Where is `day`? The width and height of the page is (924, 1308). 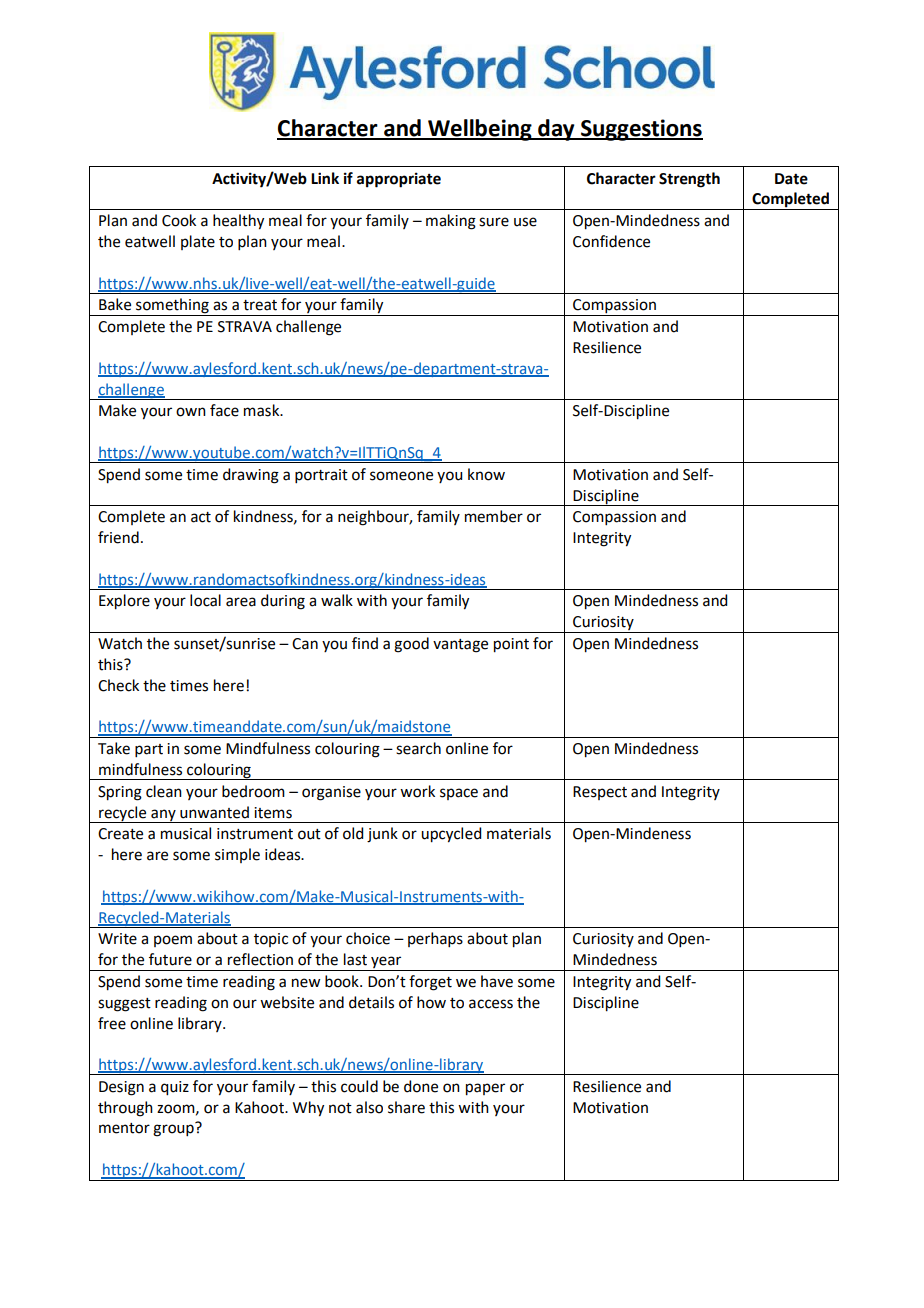 day is located at coordinates (556, 130).
